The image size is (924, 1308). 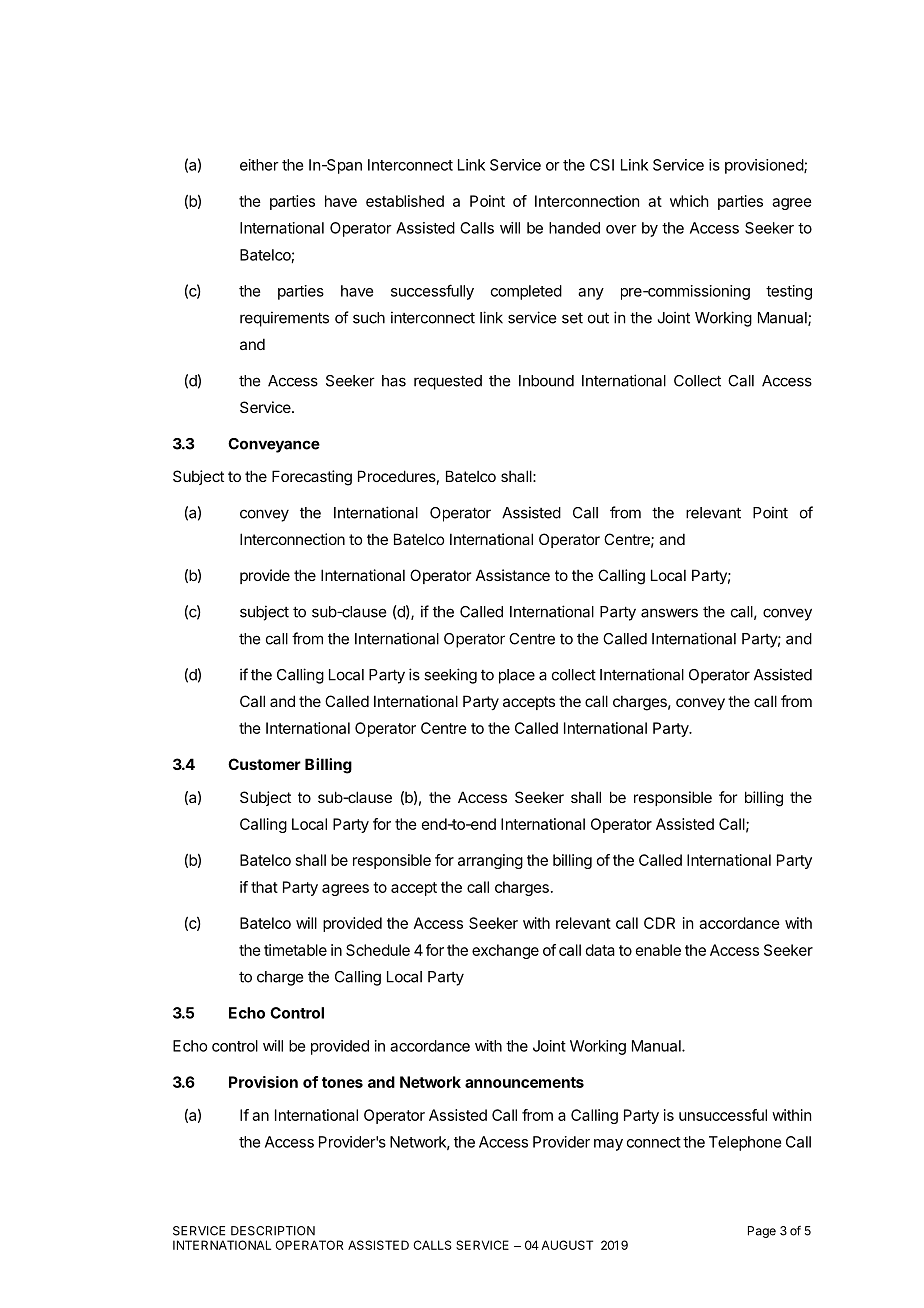 I want to click on timetable, so click(x=295, y=950).
